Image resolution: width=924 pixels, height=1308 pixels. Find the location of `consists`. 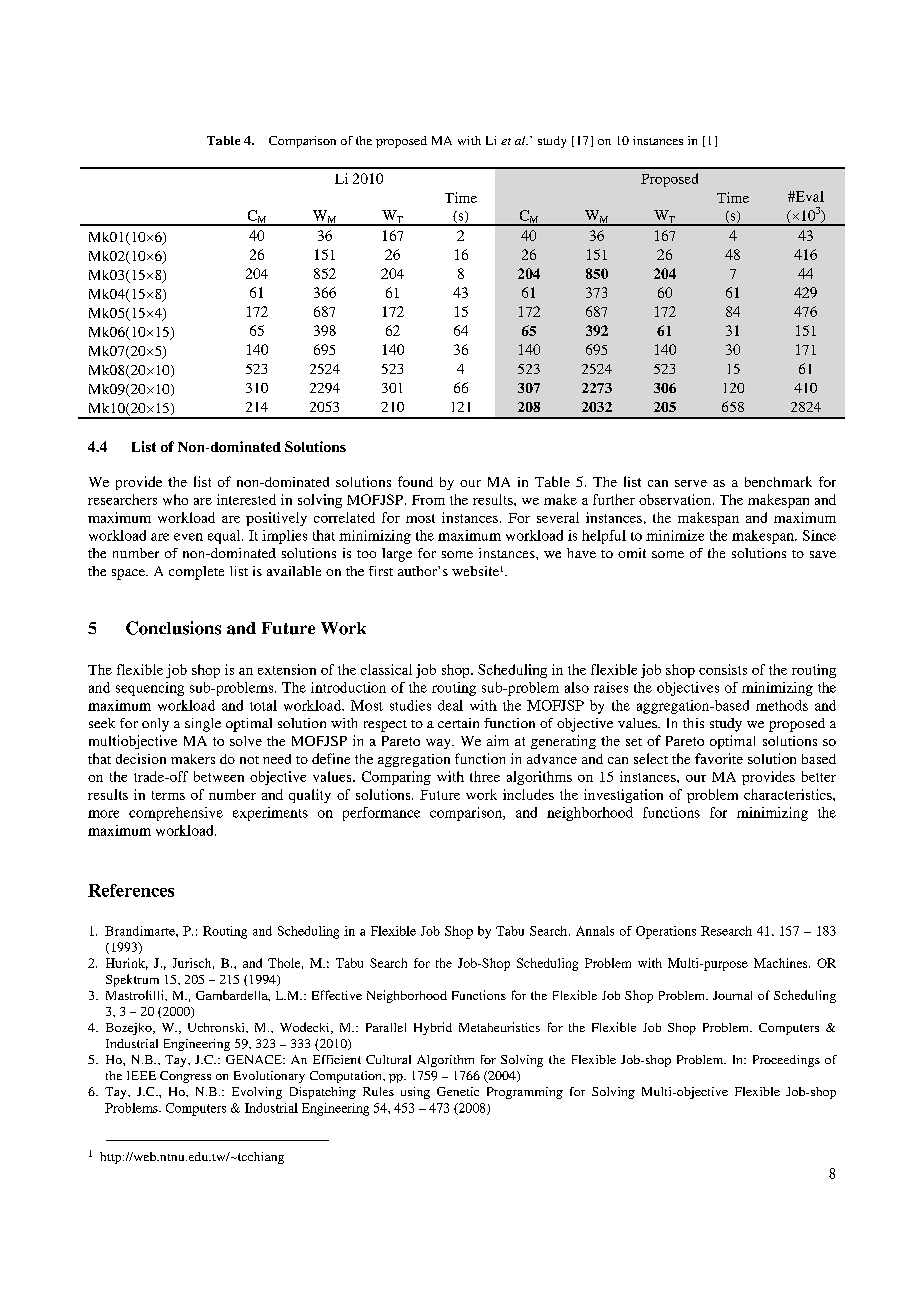

consists is located at coordinates (723, 669).
